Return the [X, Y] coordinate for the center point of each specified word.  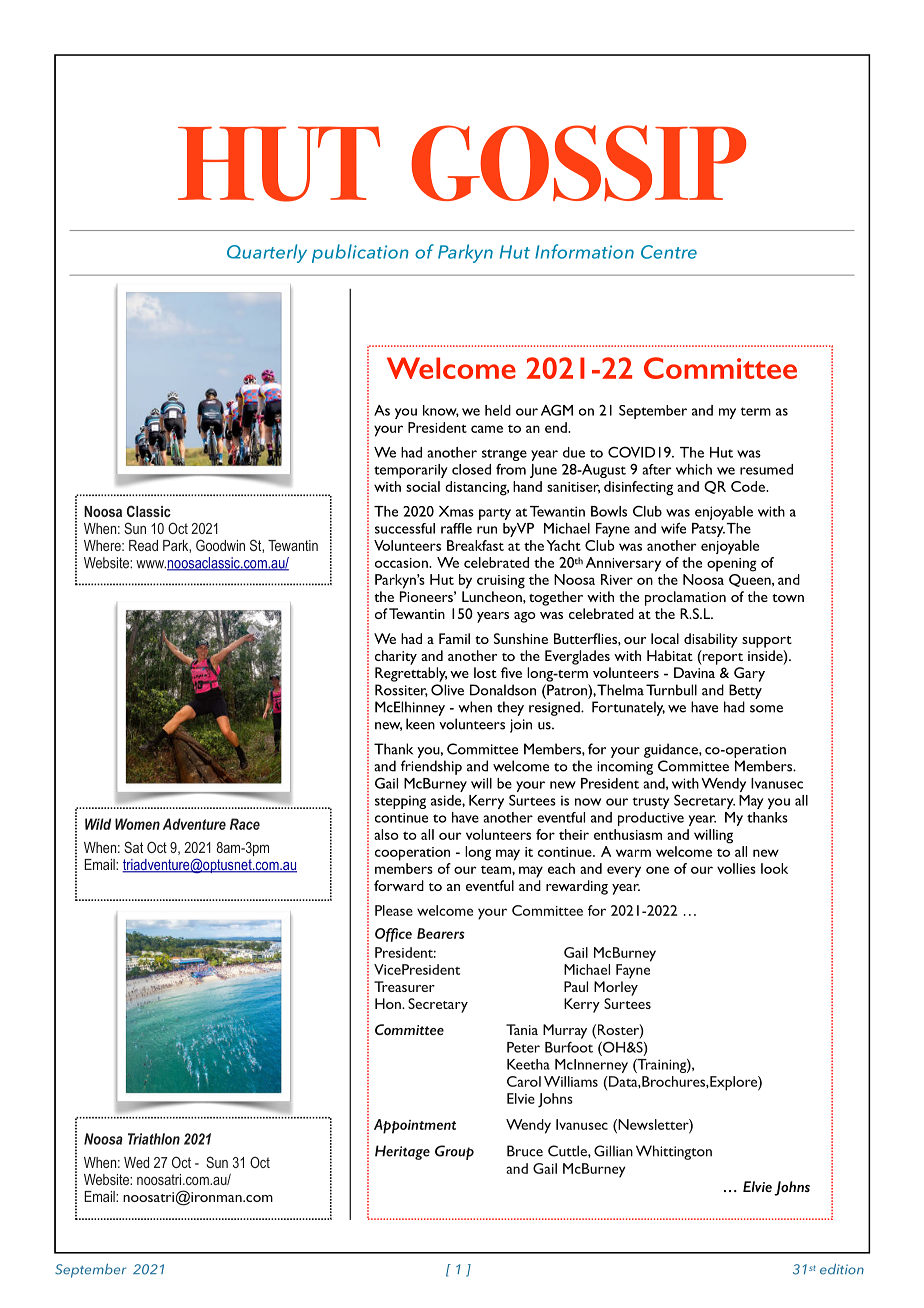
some [766, 709]
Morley [616, 988]
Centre [669, 252]
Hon [389, 1003]
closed [471, 469]
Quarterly [267, 253]
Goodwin [220, 545]
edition [842, 1269]
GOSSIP [578, 163]
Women [137, 824]
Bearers [440, 933]
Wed [136, 1162]
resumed [766, 469]
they [510, 708]
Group [454, 1152]
